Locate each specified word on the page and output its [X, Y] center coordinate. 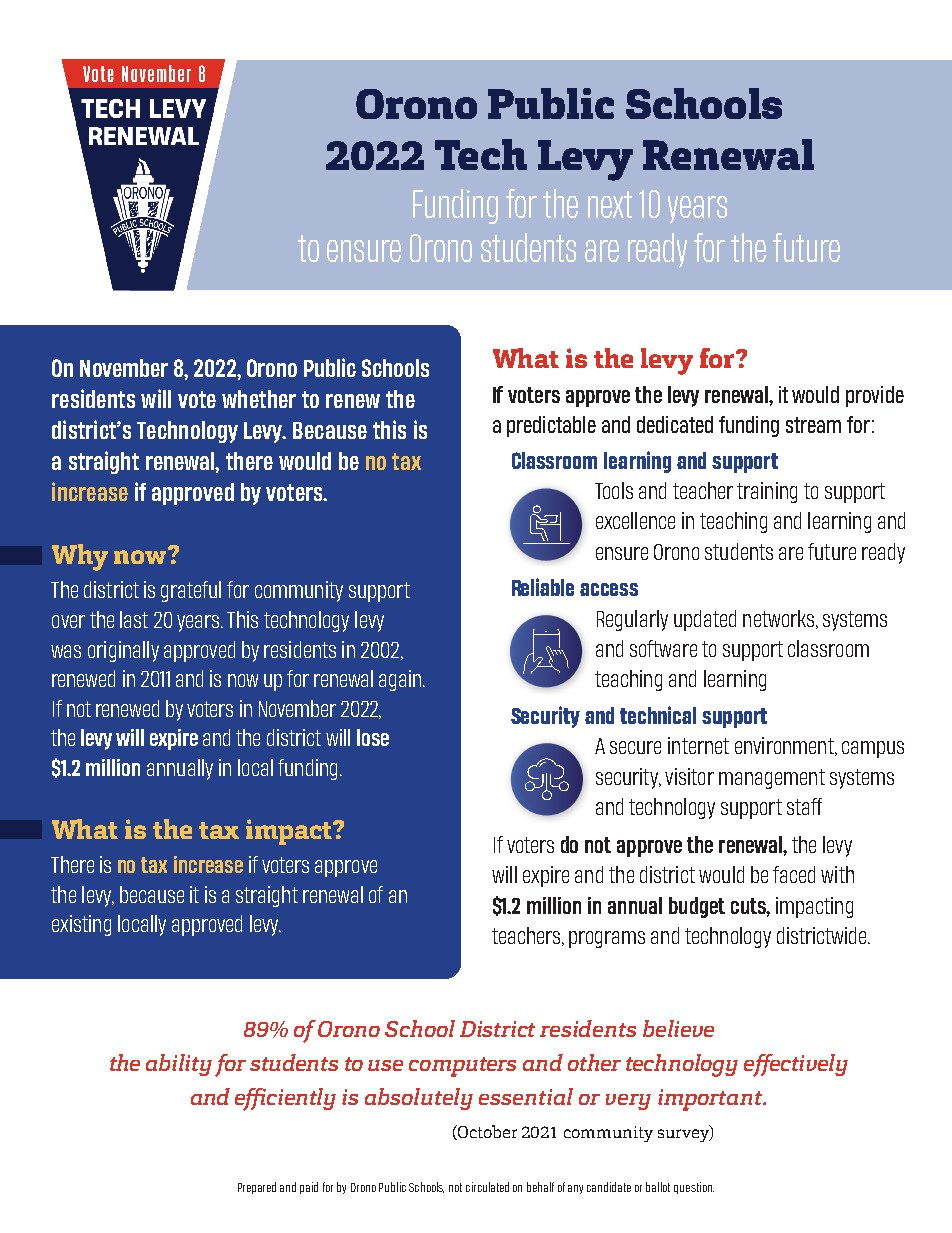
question [694, 1188]
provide [875, 396]
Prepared [257, 1188]
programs [607, 939]
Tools [614, 490]
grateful [191, 591]
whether [259, 399]
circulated [487, 1187]
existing [81, 925]
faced [794, 874]
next [610, 204]
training [767, 492]
